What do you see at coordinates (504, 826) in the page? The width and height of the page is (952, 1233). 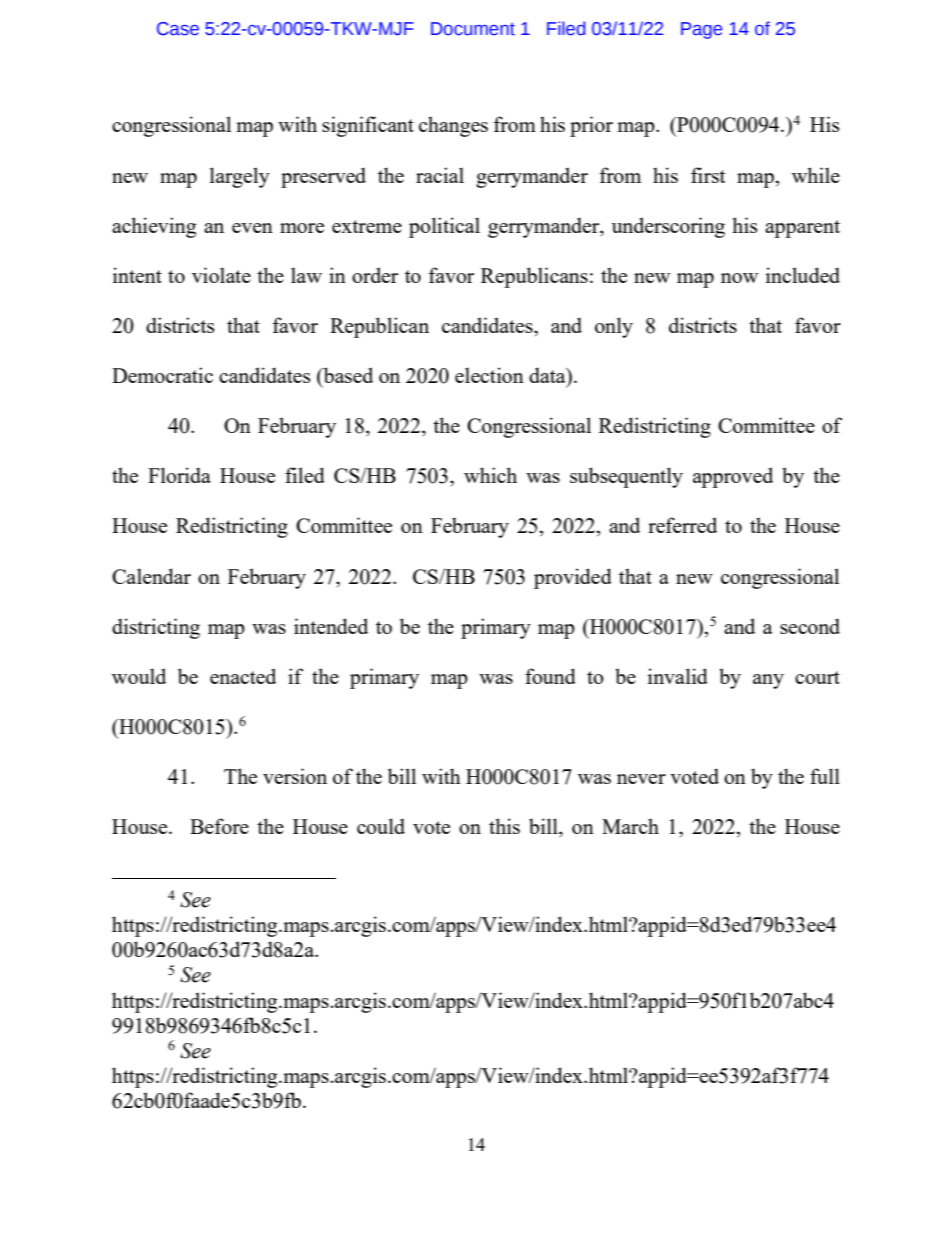 I see `this` at bounding box center [504, 826].
